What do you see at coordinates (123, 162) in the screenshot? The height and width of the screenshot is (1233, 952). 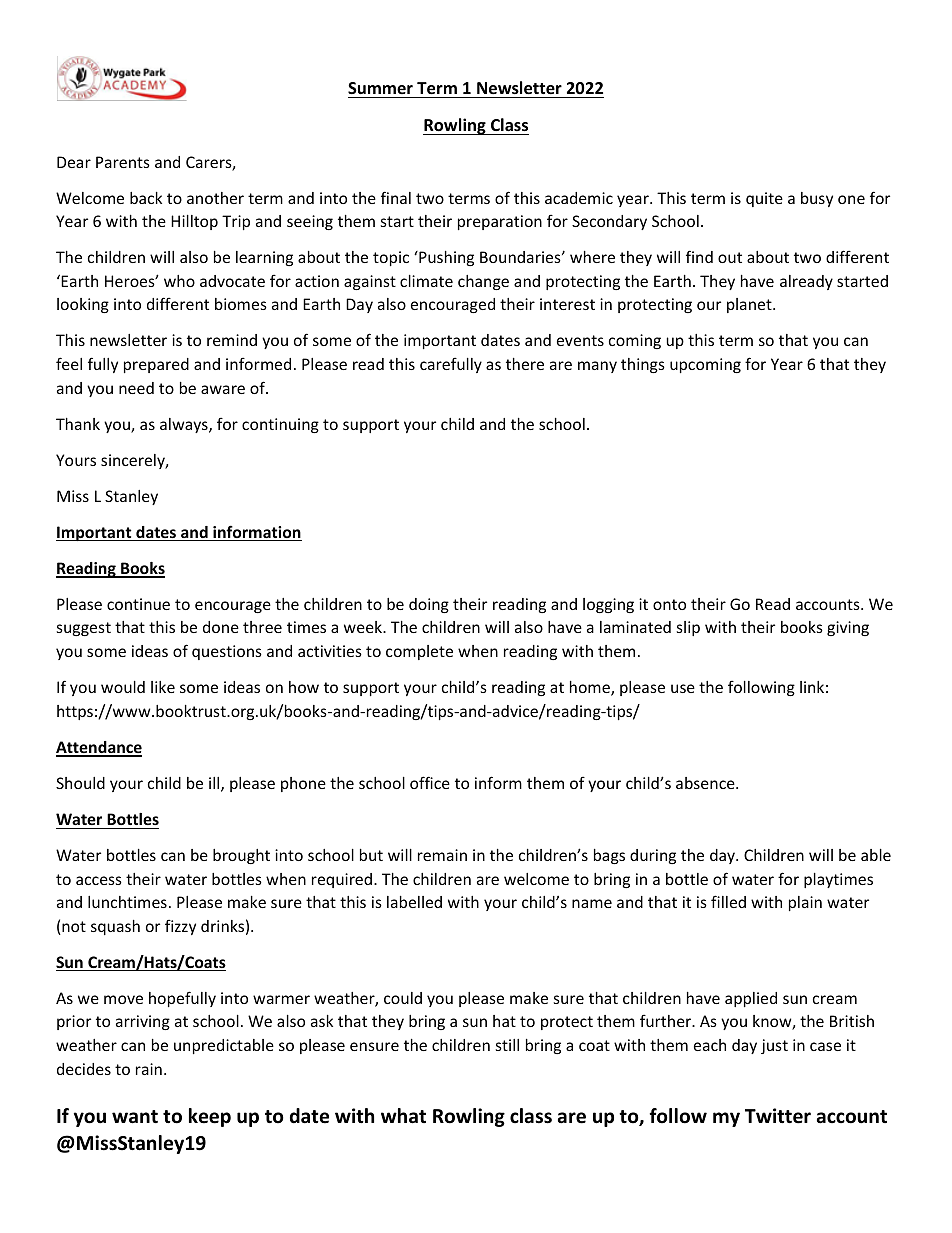 I see `Parents` at bounding box center [123, 162].
